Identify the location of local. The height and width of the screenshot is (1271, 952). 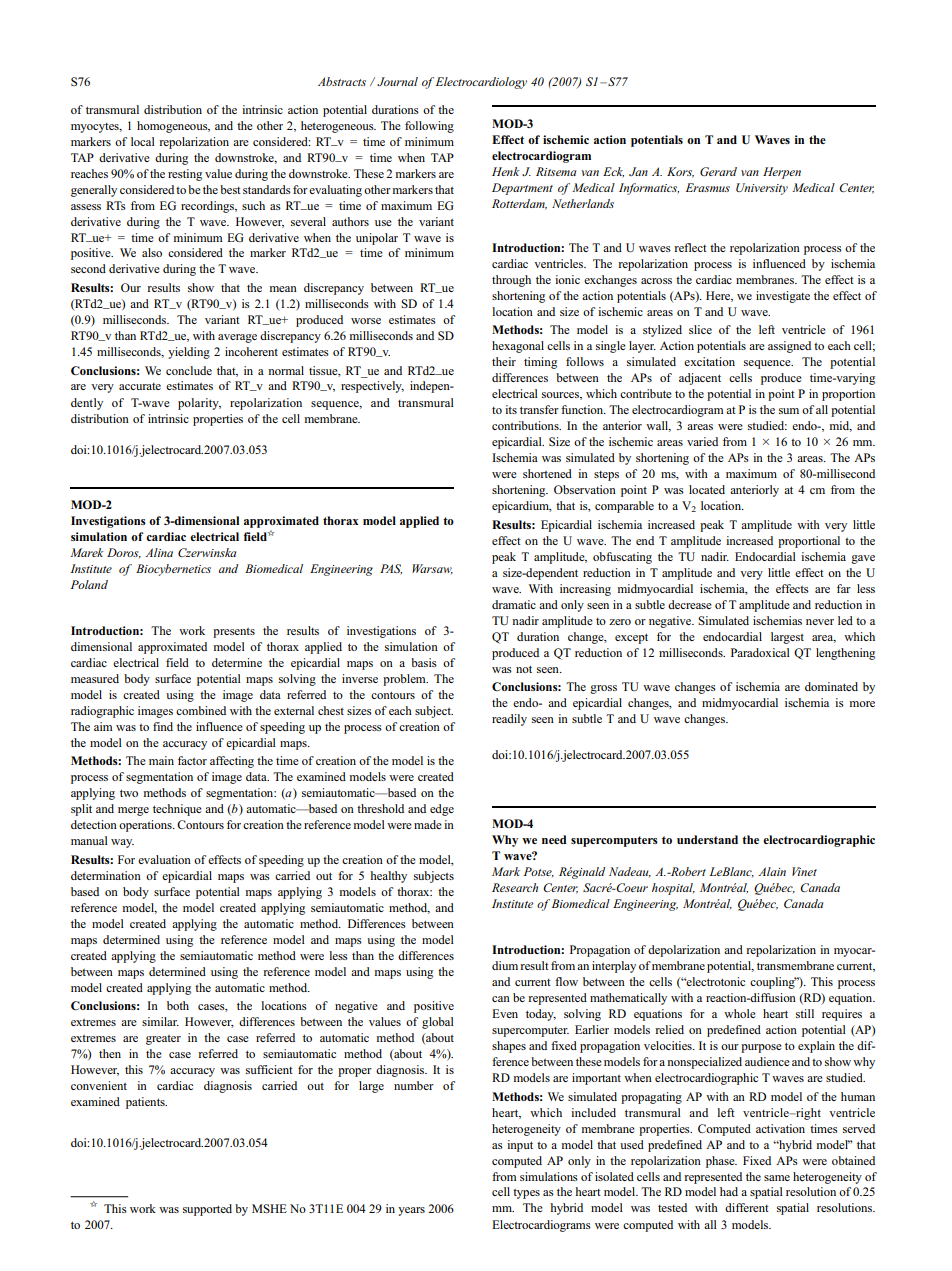
(143, 141).
